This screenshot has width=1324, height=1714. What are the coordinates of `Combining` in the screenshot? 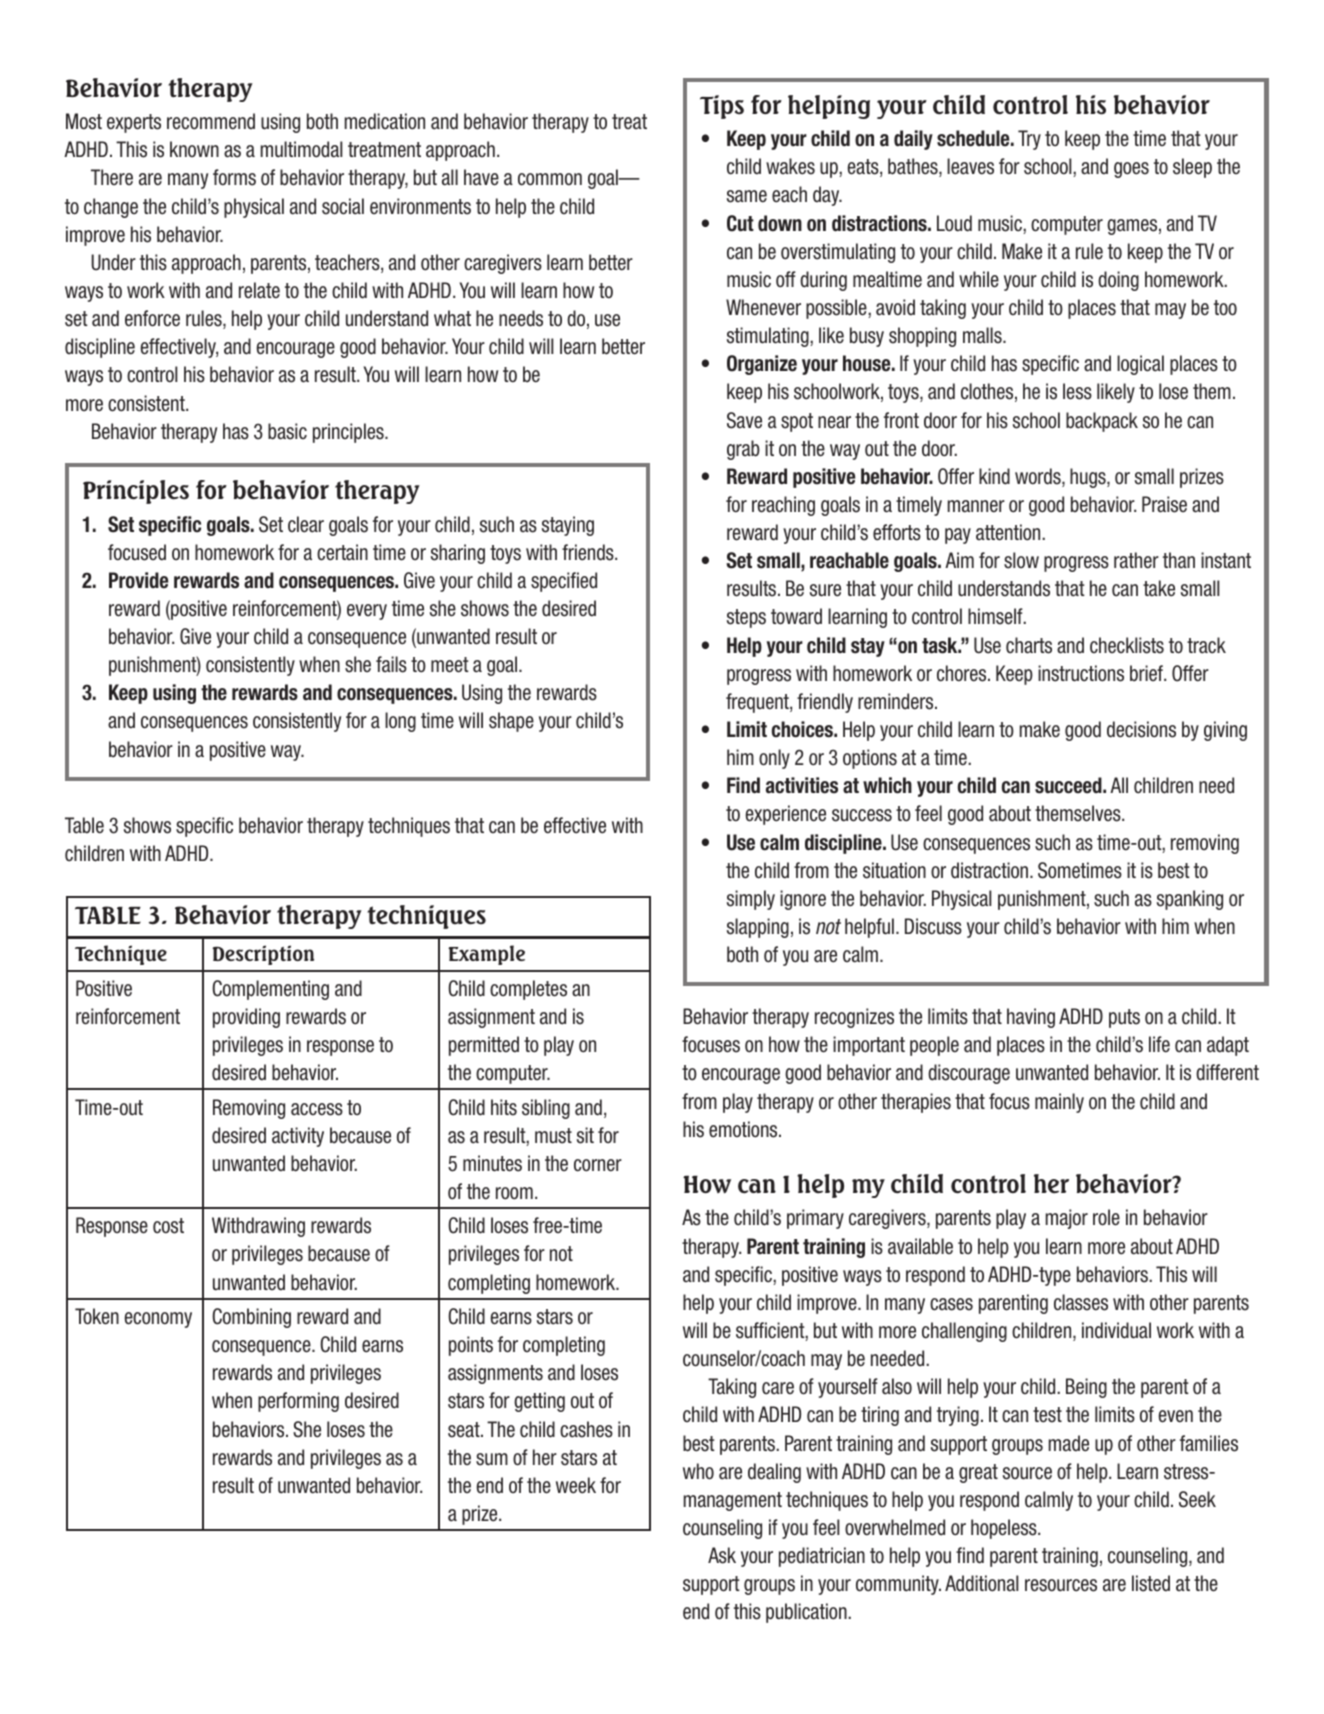 It's located at (251, 1318).
